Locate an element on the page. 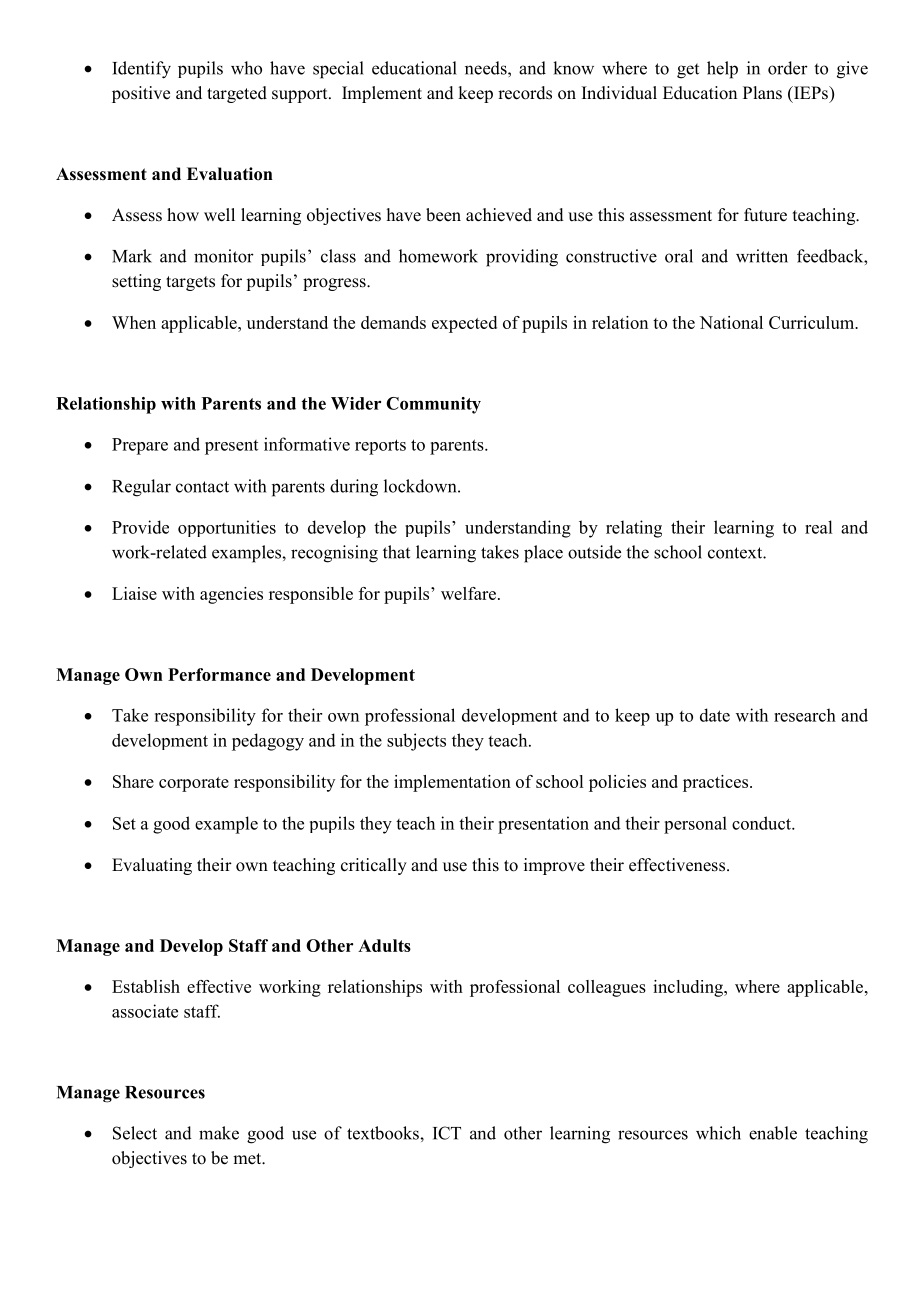 This image has height=1308, width=924. subjects is located at coordinates (416, 742).
